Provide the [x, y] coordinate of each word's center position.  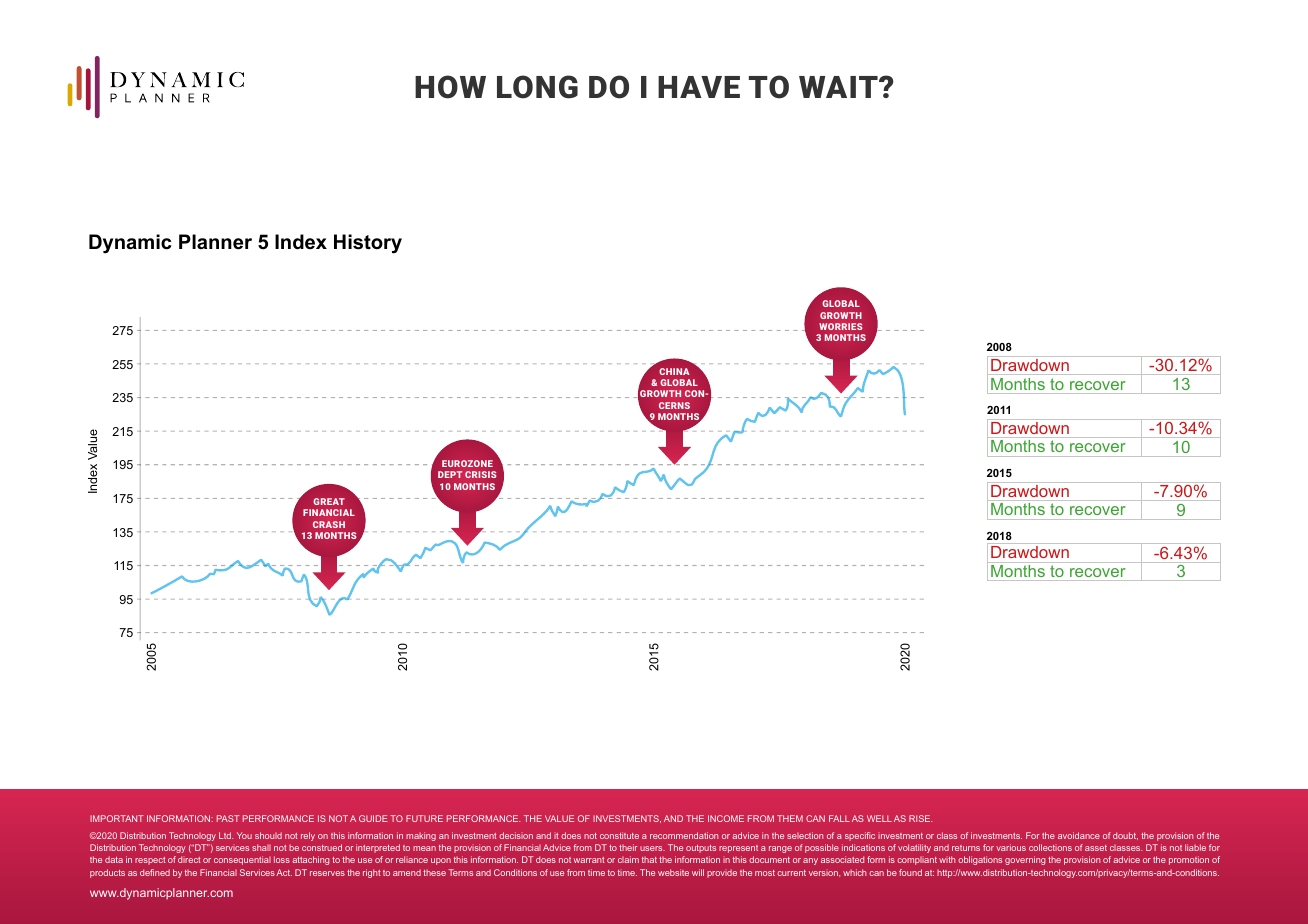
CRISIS [480, 474]
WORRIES [840, 326]
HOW [450, 87]
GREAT [329, 501]
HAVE [699, 87]
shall [261, 847]
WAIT [839, 87]
